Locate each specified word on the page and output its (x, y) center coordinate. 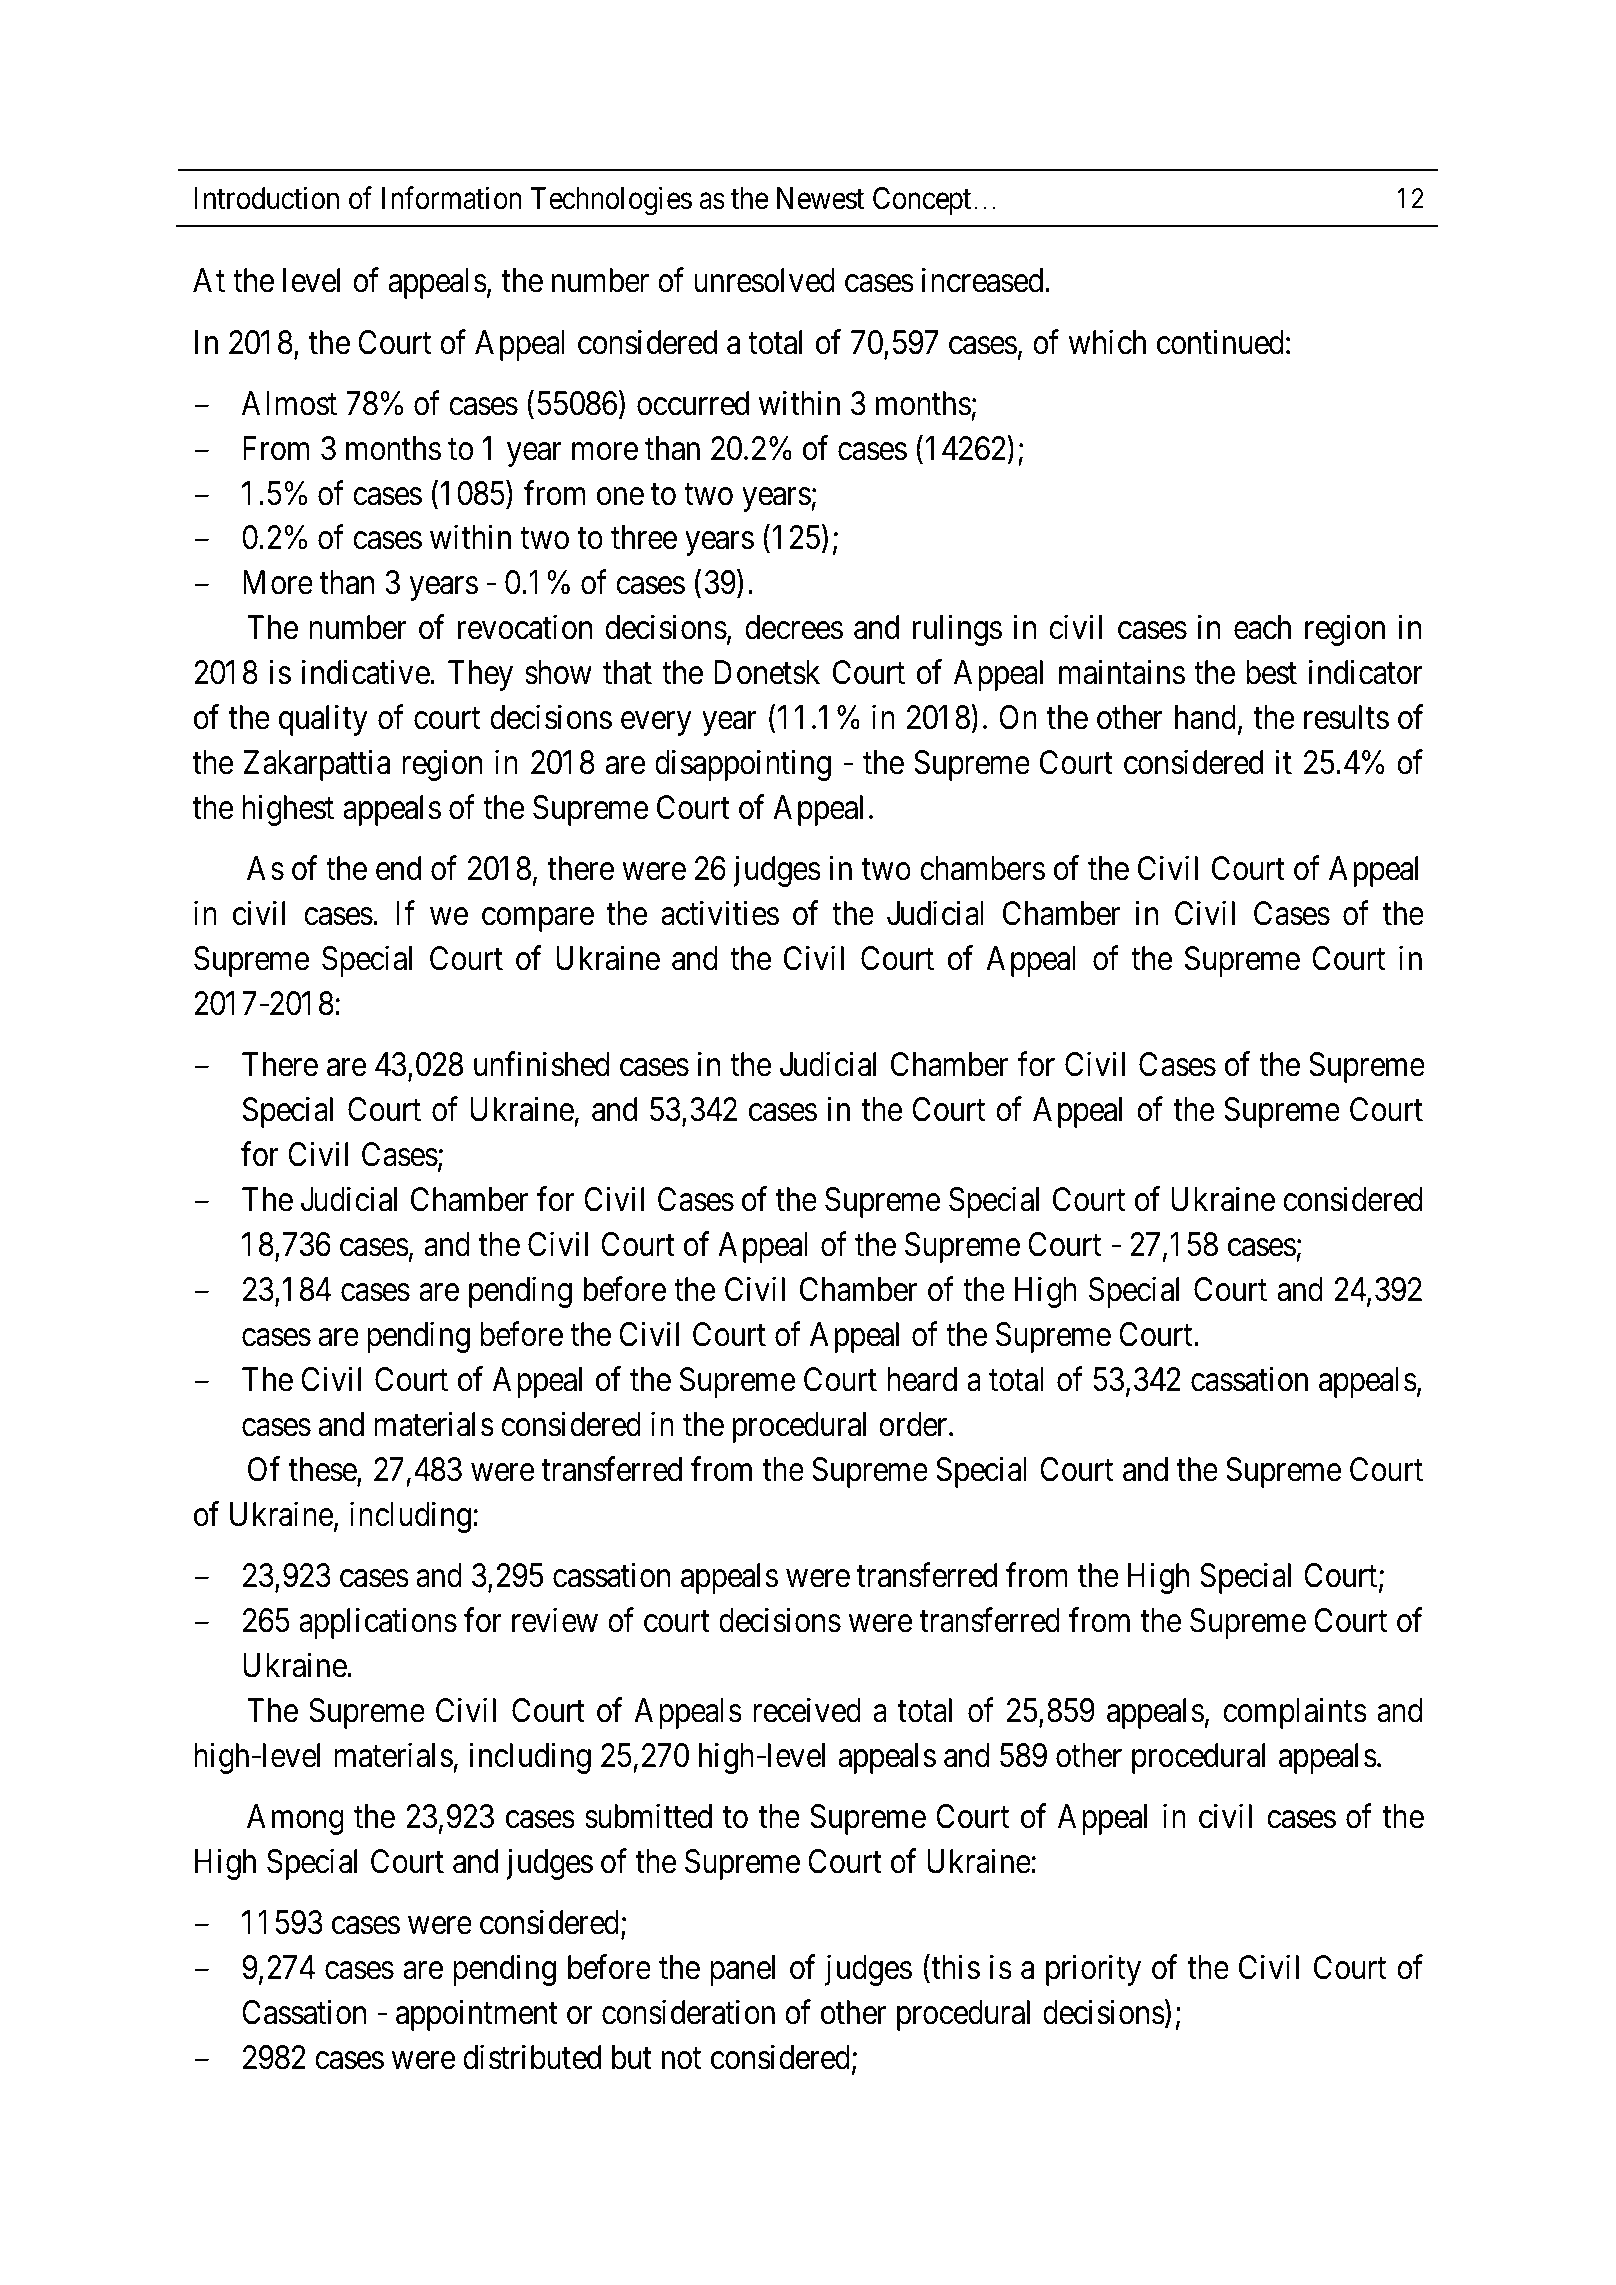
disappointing (743, 765)
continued (1220, 342)
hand (1207, 718)
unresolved (764, 280)
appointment (477, 2015)
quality (323, 720)
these (323, 1470)
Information (451, 198)
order (914, 1424)
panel (742, 1970)
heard (922, 1379)
